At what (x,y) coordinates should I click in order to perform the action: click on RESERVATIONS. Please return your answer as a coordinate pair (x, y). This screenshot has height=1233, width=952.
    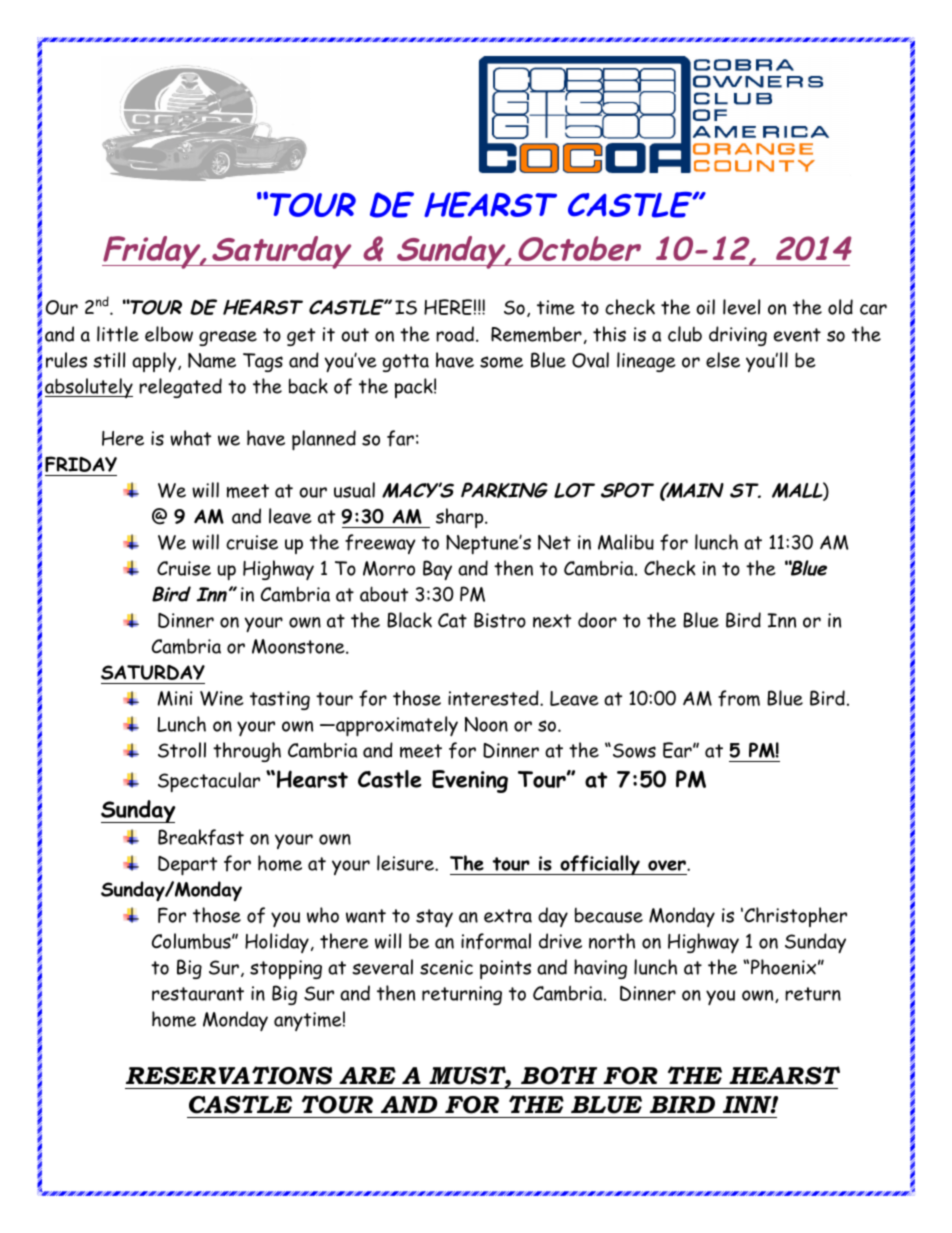
    Looking at the image, I should click on (229, 1075).
